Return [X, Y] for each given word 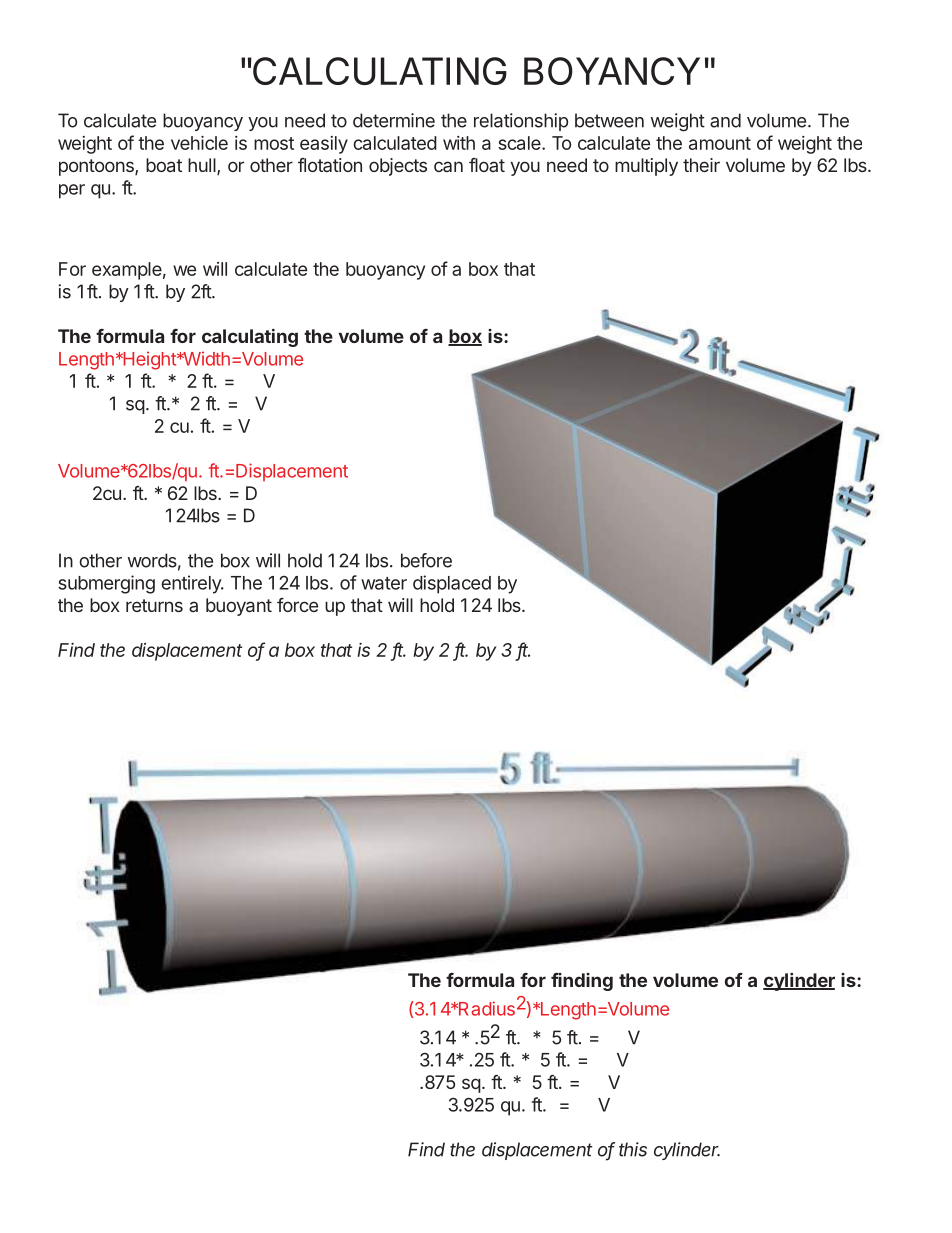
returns [154, 605]
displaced [452, 584]
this [633, 1149]
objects [398, 167]
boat [164, 165]
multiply [646, 167]
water [384, 583]
